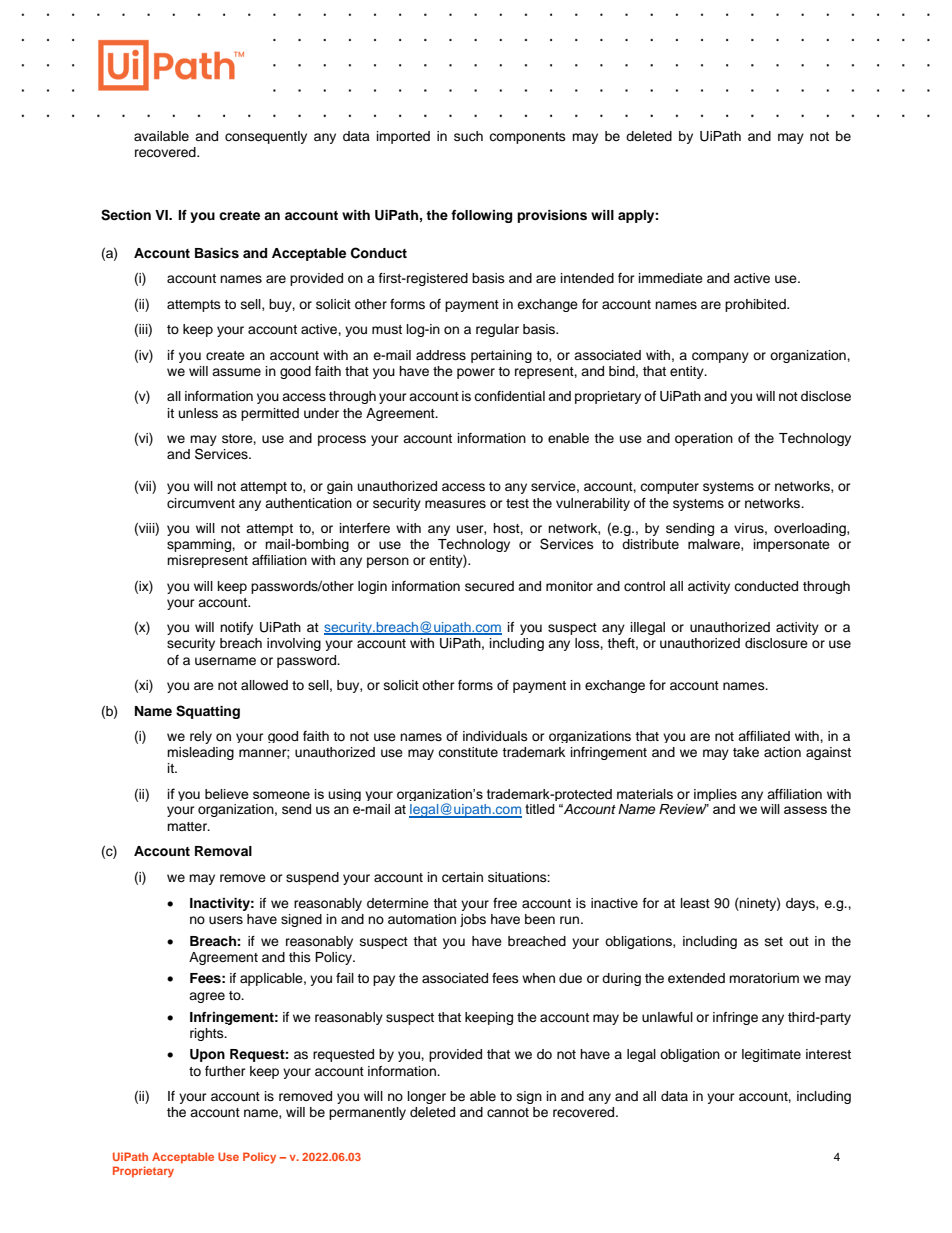  What do you see at coordinates (776, 643) in the document?
I see `disclosure` at bounding box center [776, 643].
